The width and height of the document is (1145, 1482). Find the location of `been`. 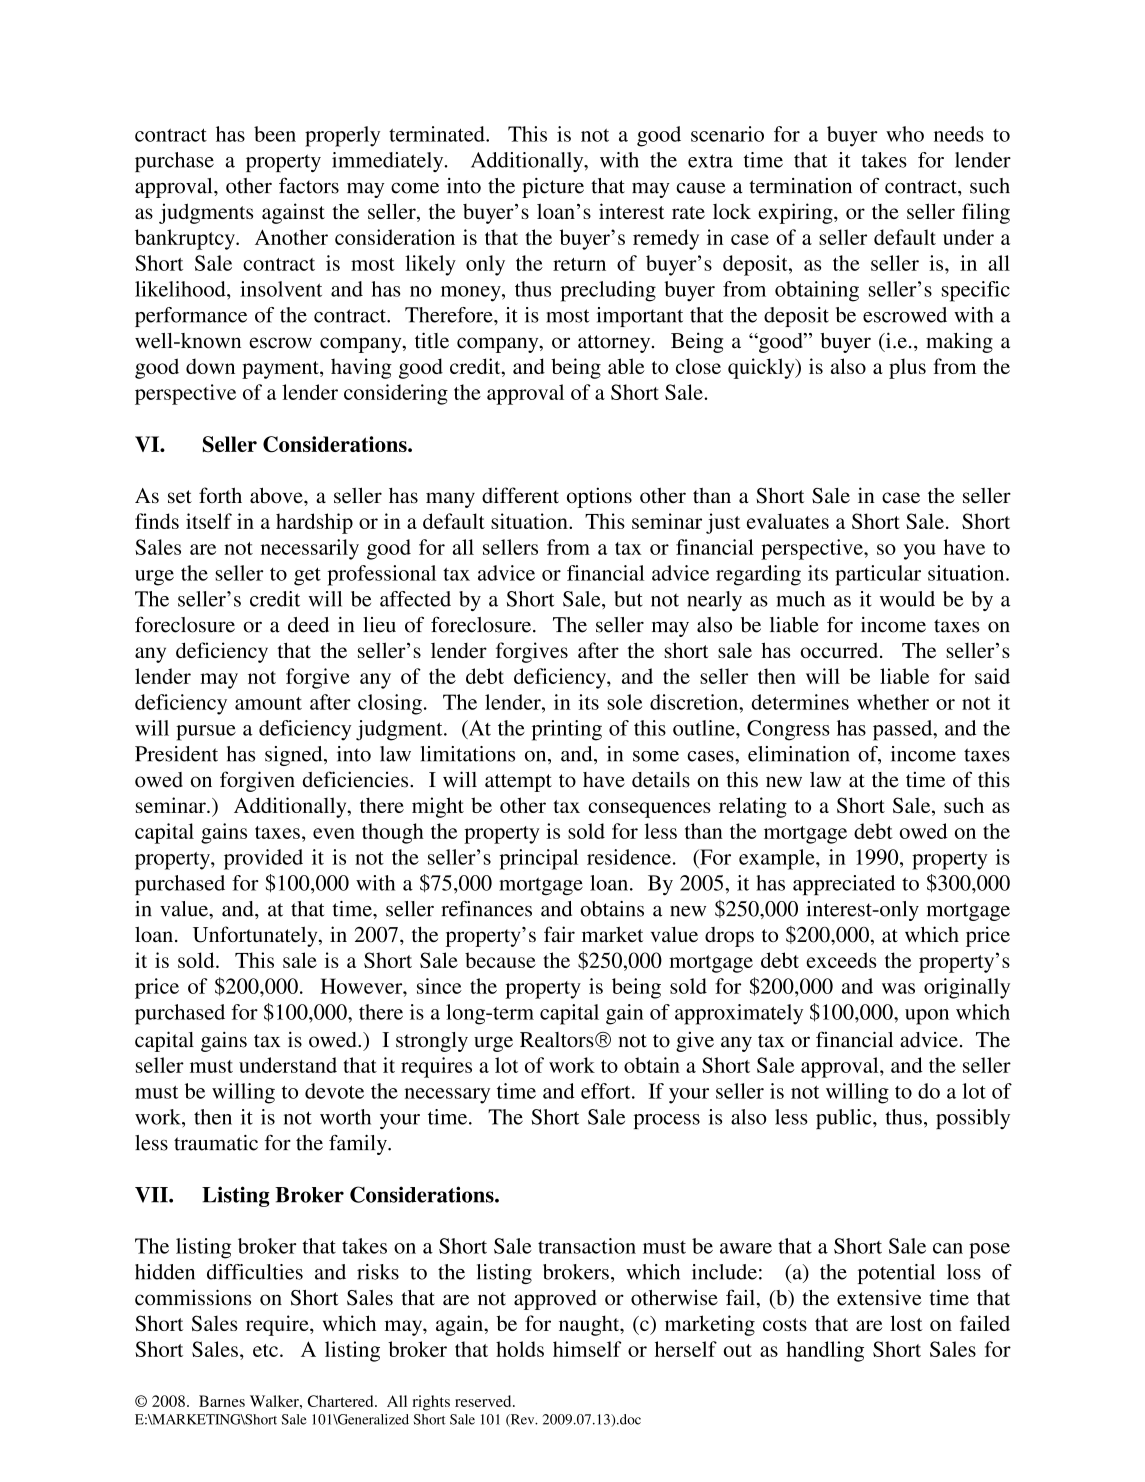

been is located at coordinates (275, 134).
